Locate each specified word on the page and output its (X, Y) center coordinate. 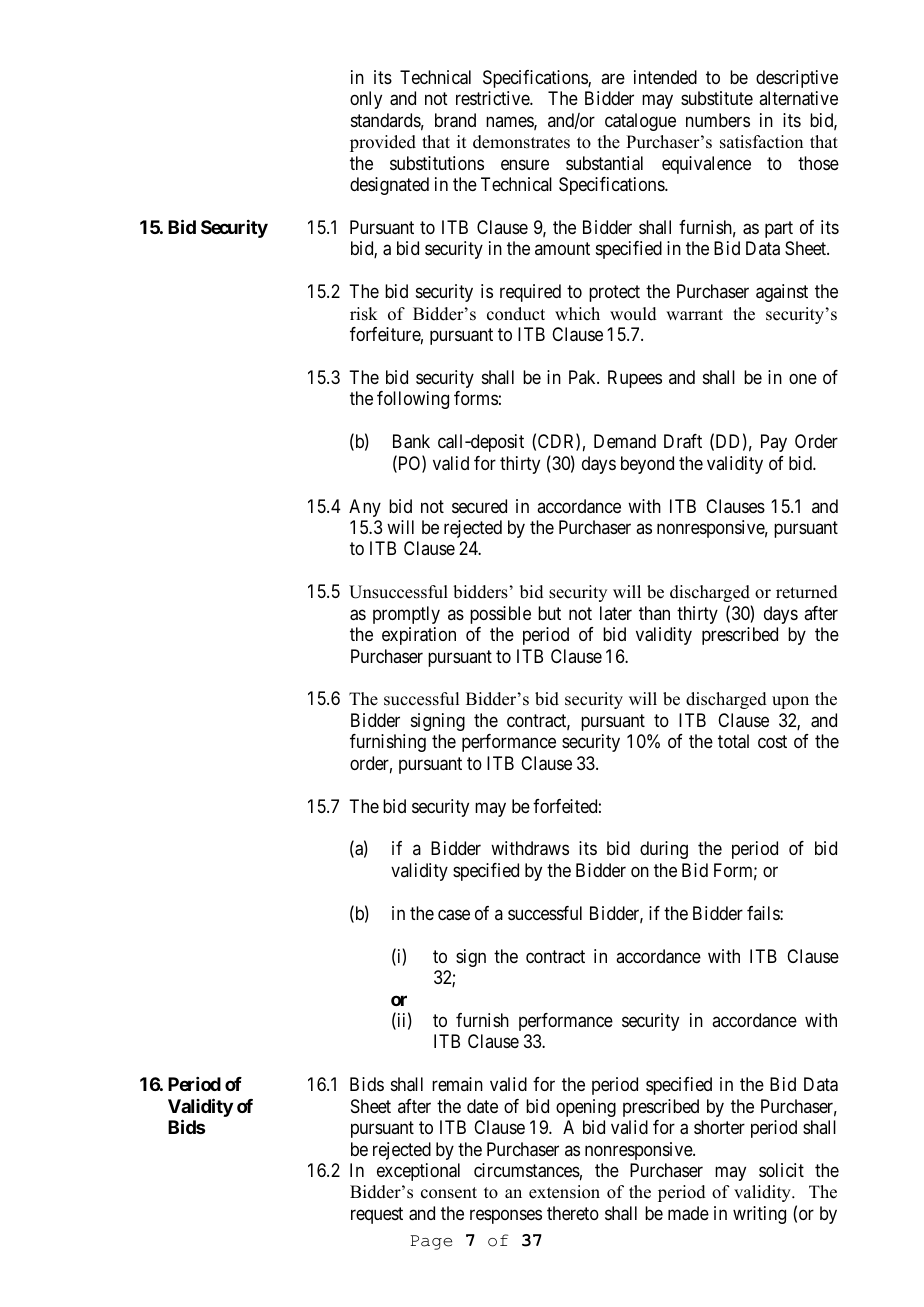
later (616, 613)
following (413, 400)
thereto (573, 1213)
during (664, 850)
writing (759, 1215)
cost (772, 742)
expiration (419, 636)
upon (790, 702)
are (613, 78)
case (454, 915)
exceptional (418, 1172)
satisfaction (761, 142)
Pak (583, 377)
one (803, 378)
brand (455, 120)
